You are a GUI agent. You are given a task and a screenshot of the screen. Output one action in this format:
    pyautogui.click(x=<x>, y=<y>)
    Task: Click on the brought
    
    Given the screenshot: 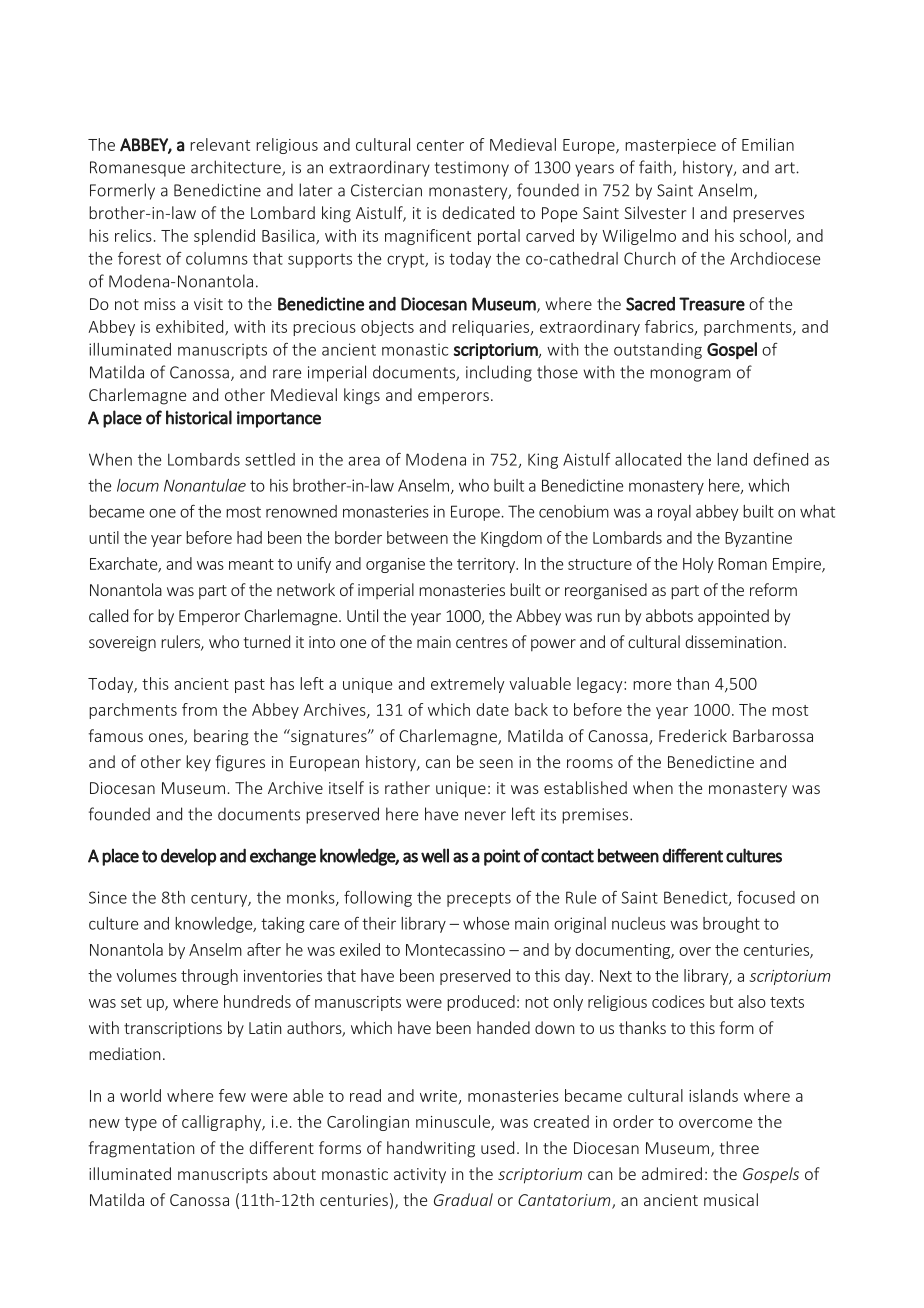 What is the action you would take?
    pyautogui.click(x=731, y=925)
